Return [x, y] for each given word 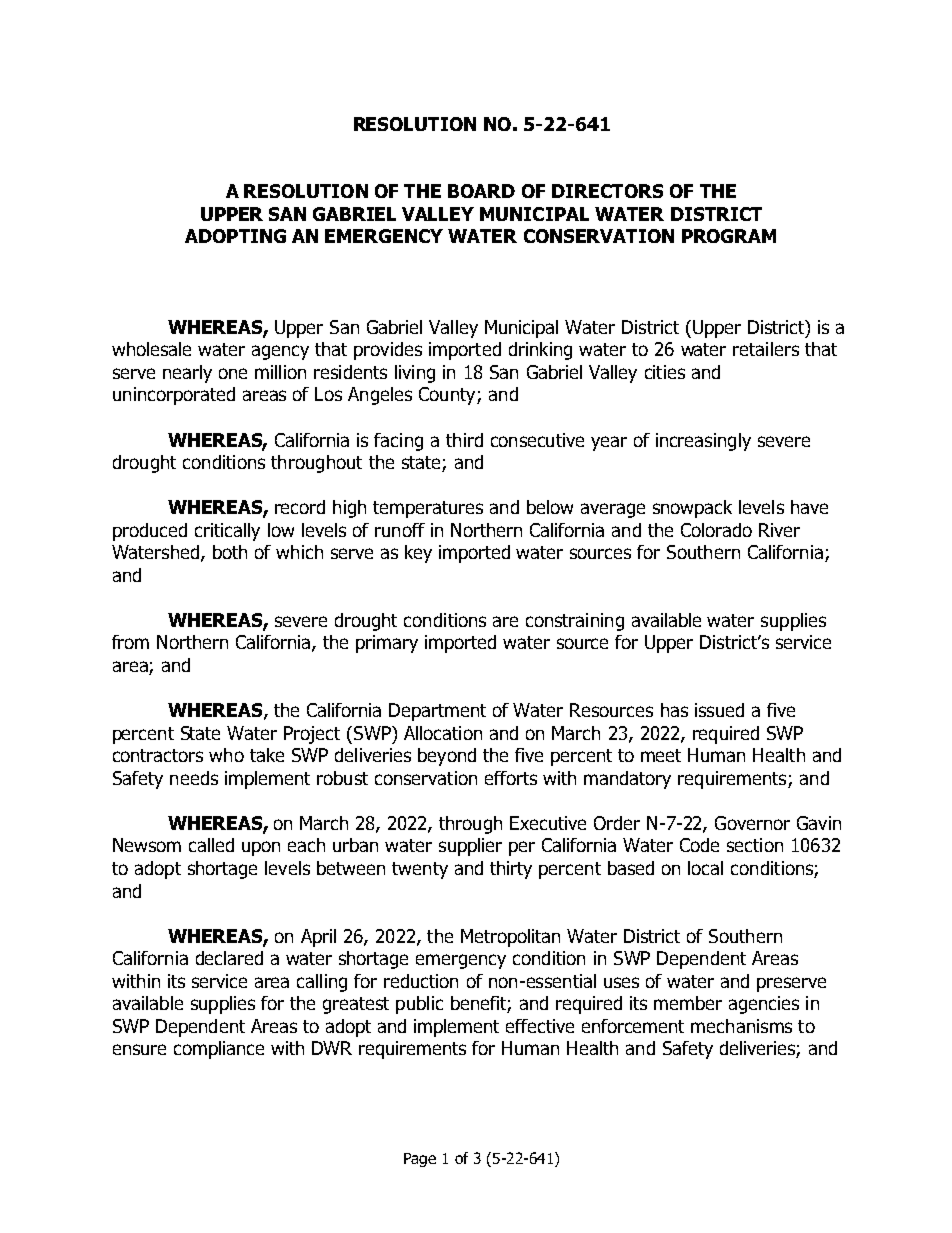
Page [420, 1160]
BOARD [481, 191]
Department [437, 712]
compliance [219, 1050]
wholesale [151, 349]
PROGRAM [729, 236]
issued [719, 710]
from [130, 642]
